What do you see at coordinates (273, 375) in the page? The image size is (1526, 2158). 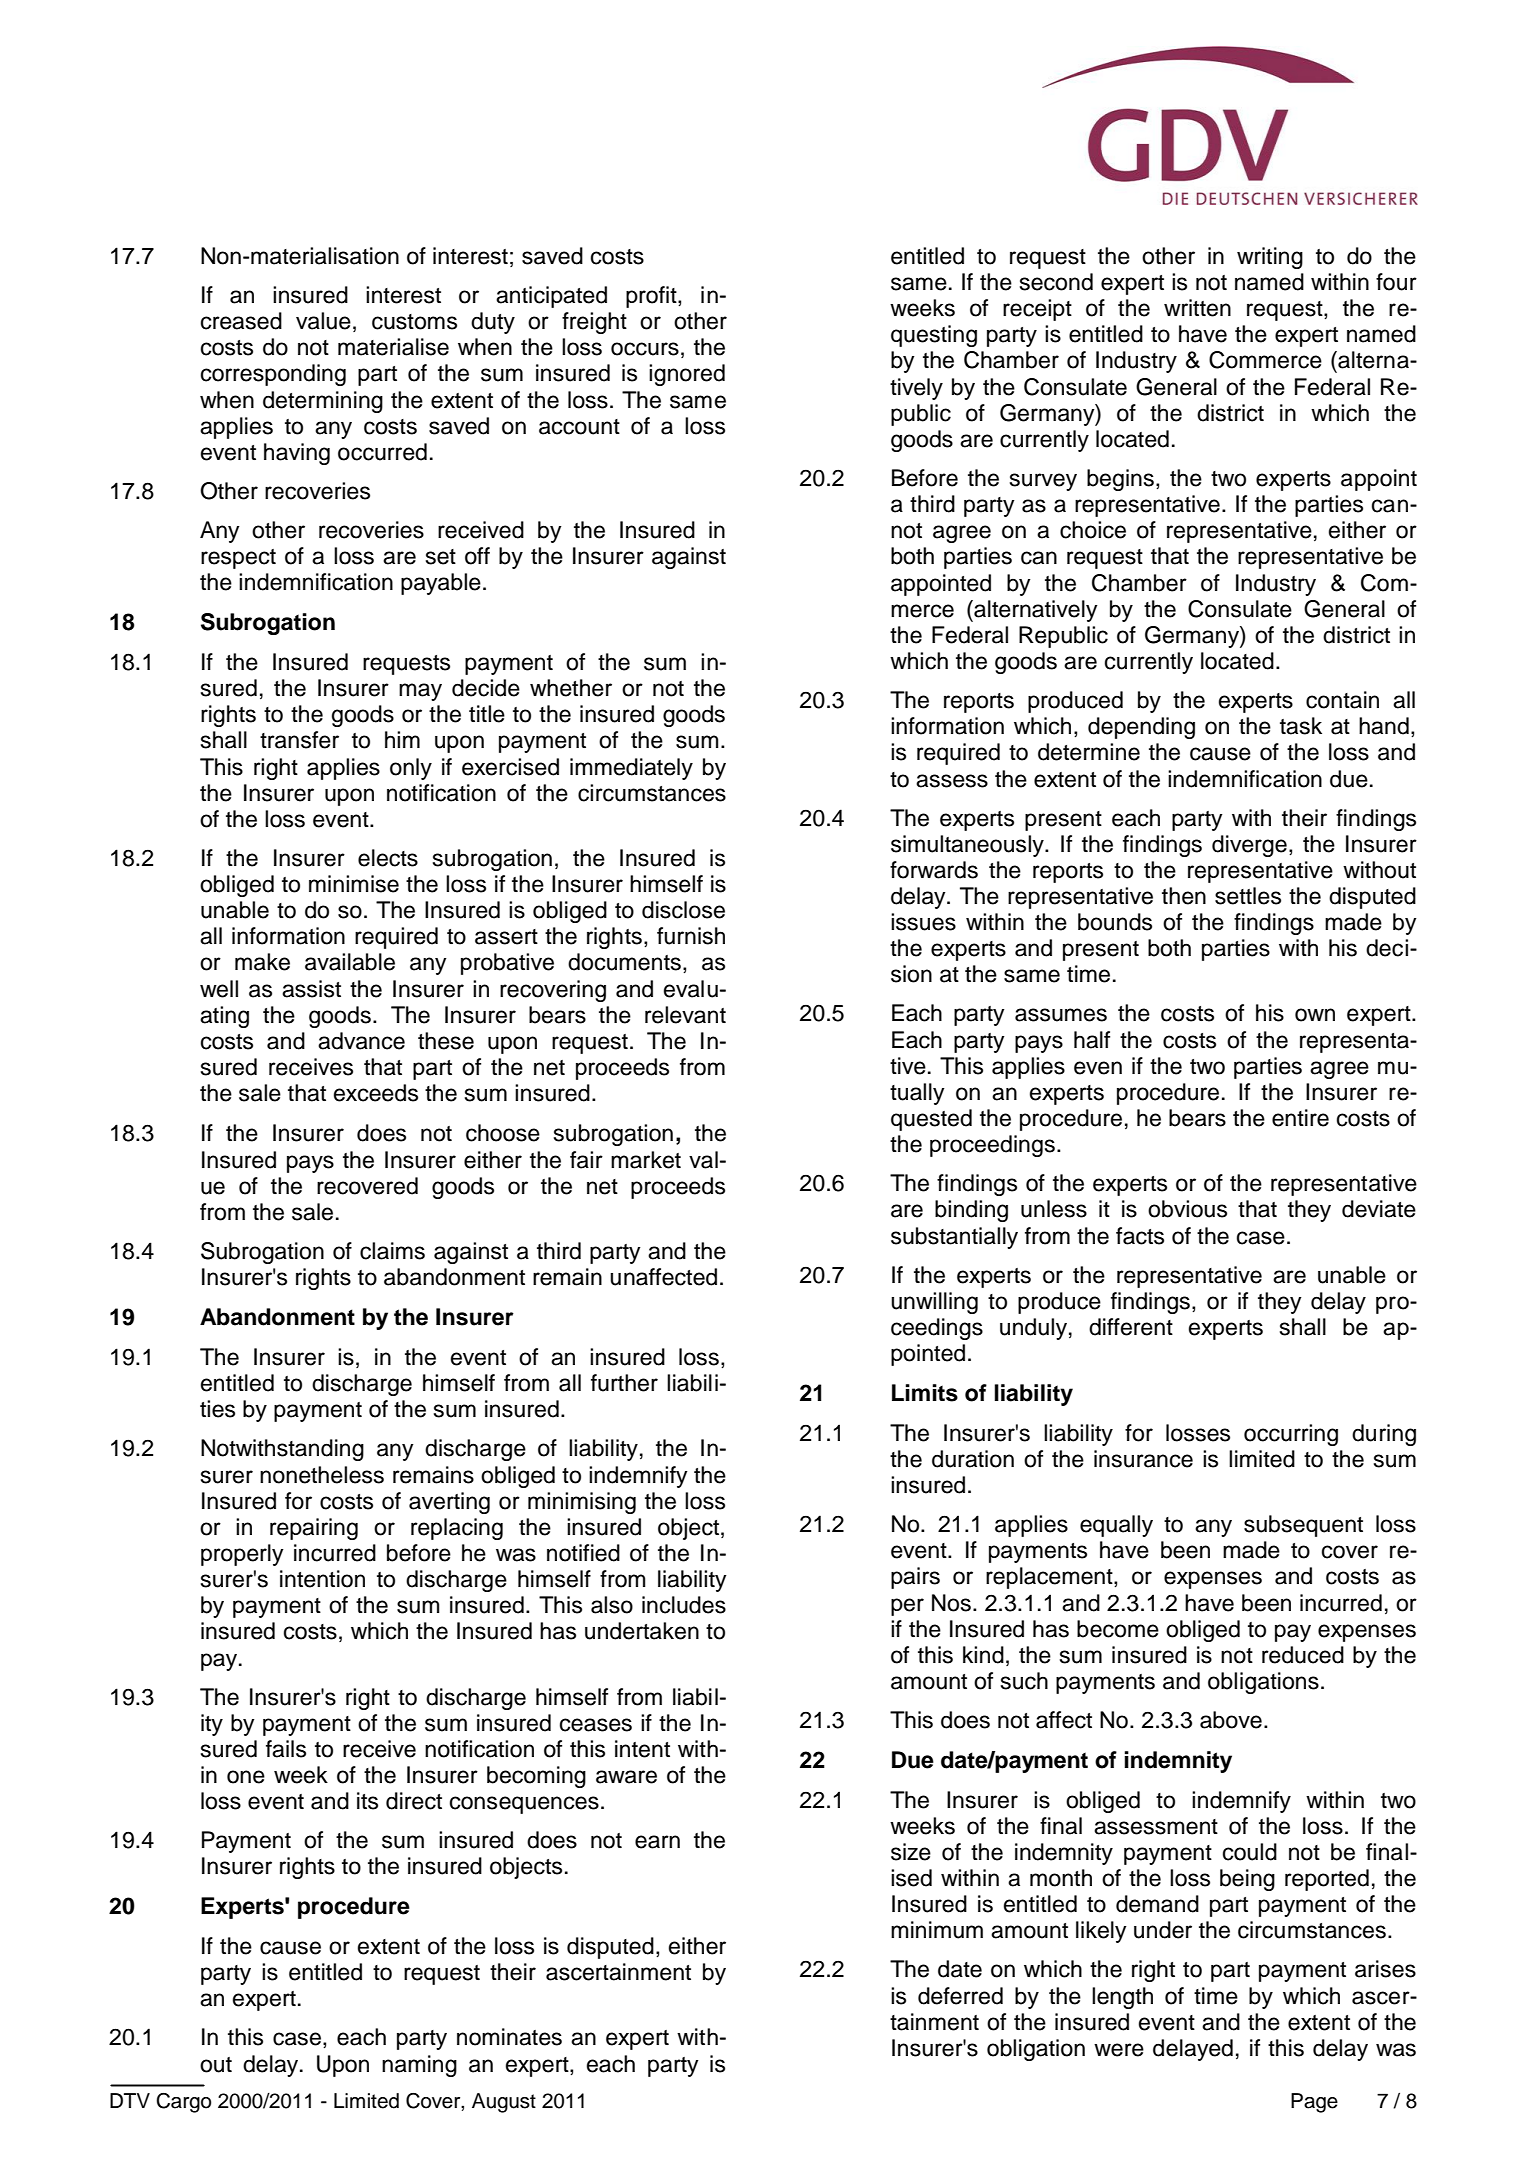 I see `corresponding` at bounding box center [273, 375].
